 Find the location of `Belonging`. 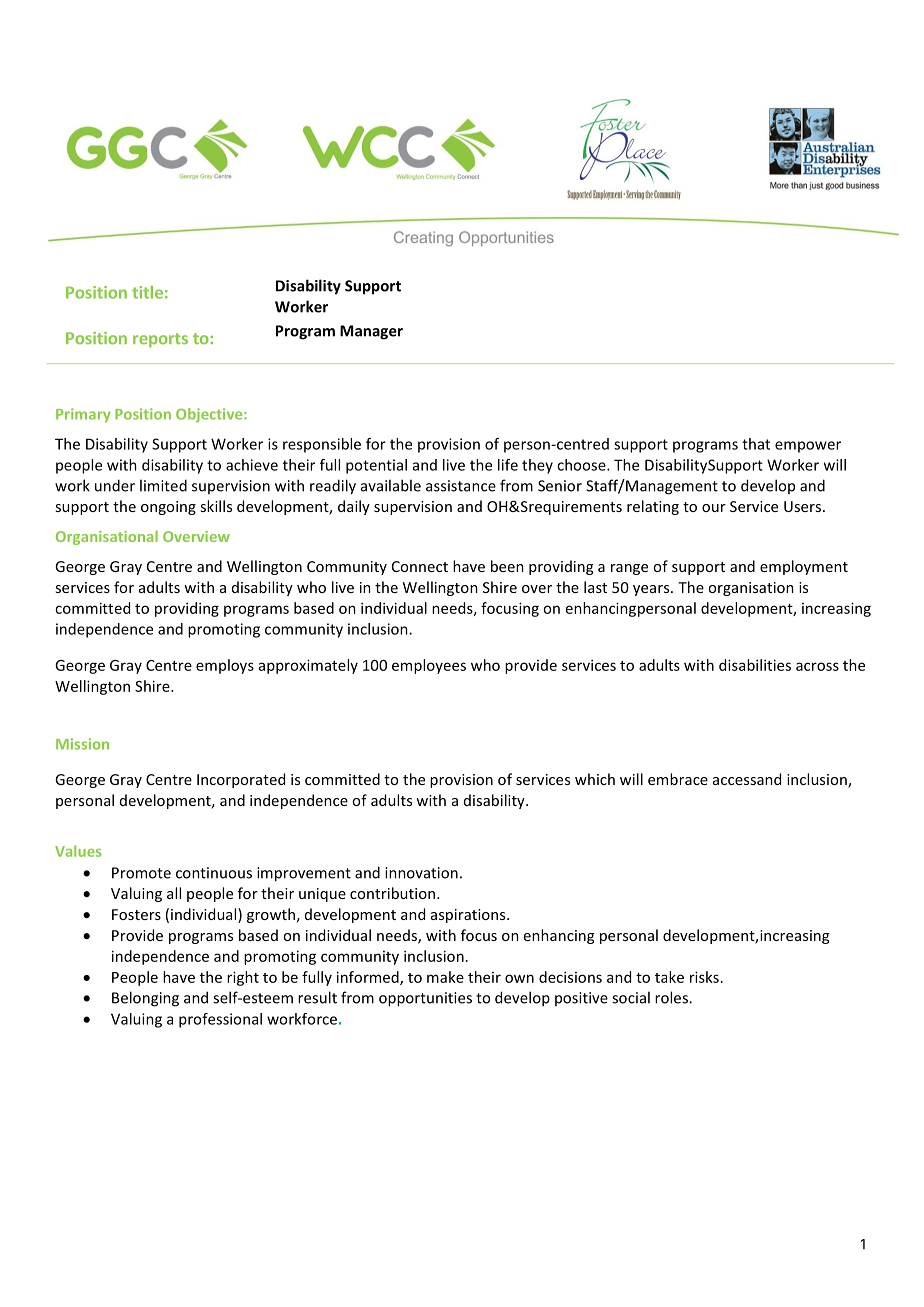

Belonging is located at coordinates (145, 999).
